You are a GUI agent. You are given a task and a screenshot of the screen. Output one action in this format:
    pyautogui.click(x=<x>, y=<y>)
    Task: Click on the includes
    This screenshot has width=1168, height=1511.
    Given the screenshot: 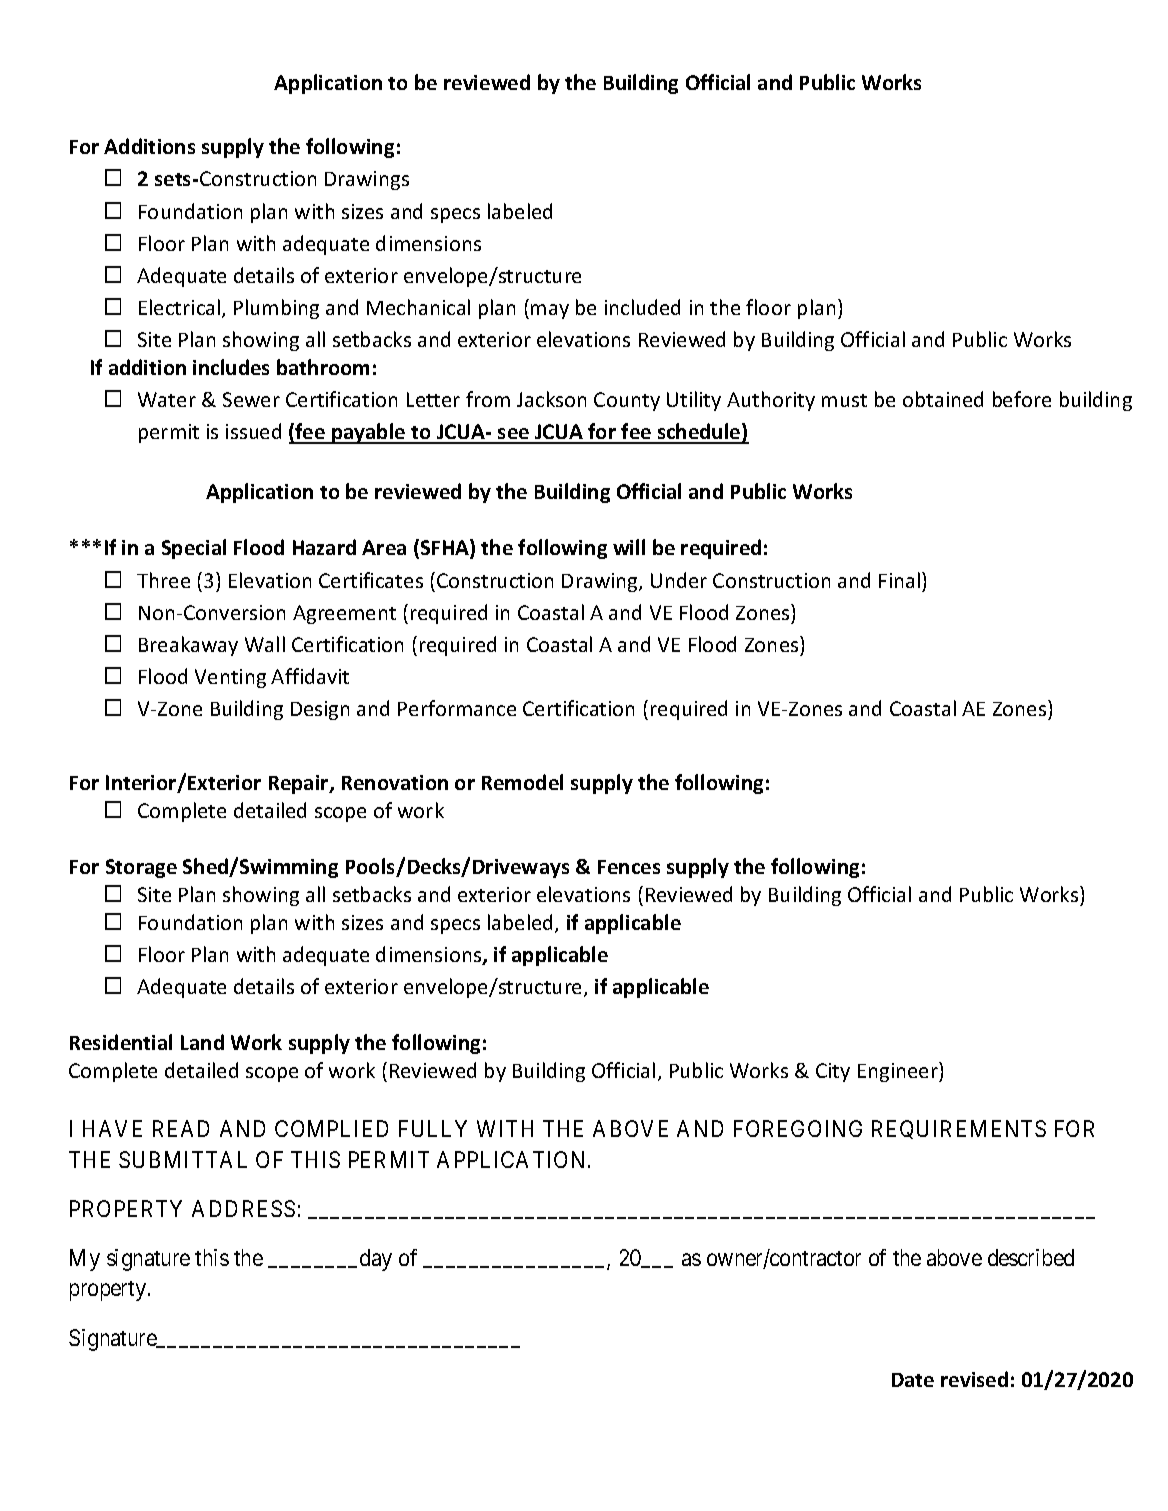 What is the action you would take?
    pyautogui.click(x=231, y=367)
